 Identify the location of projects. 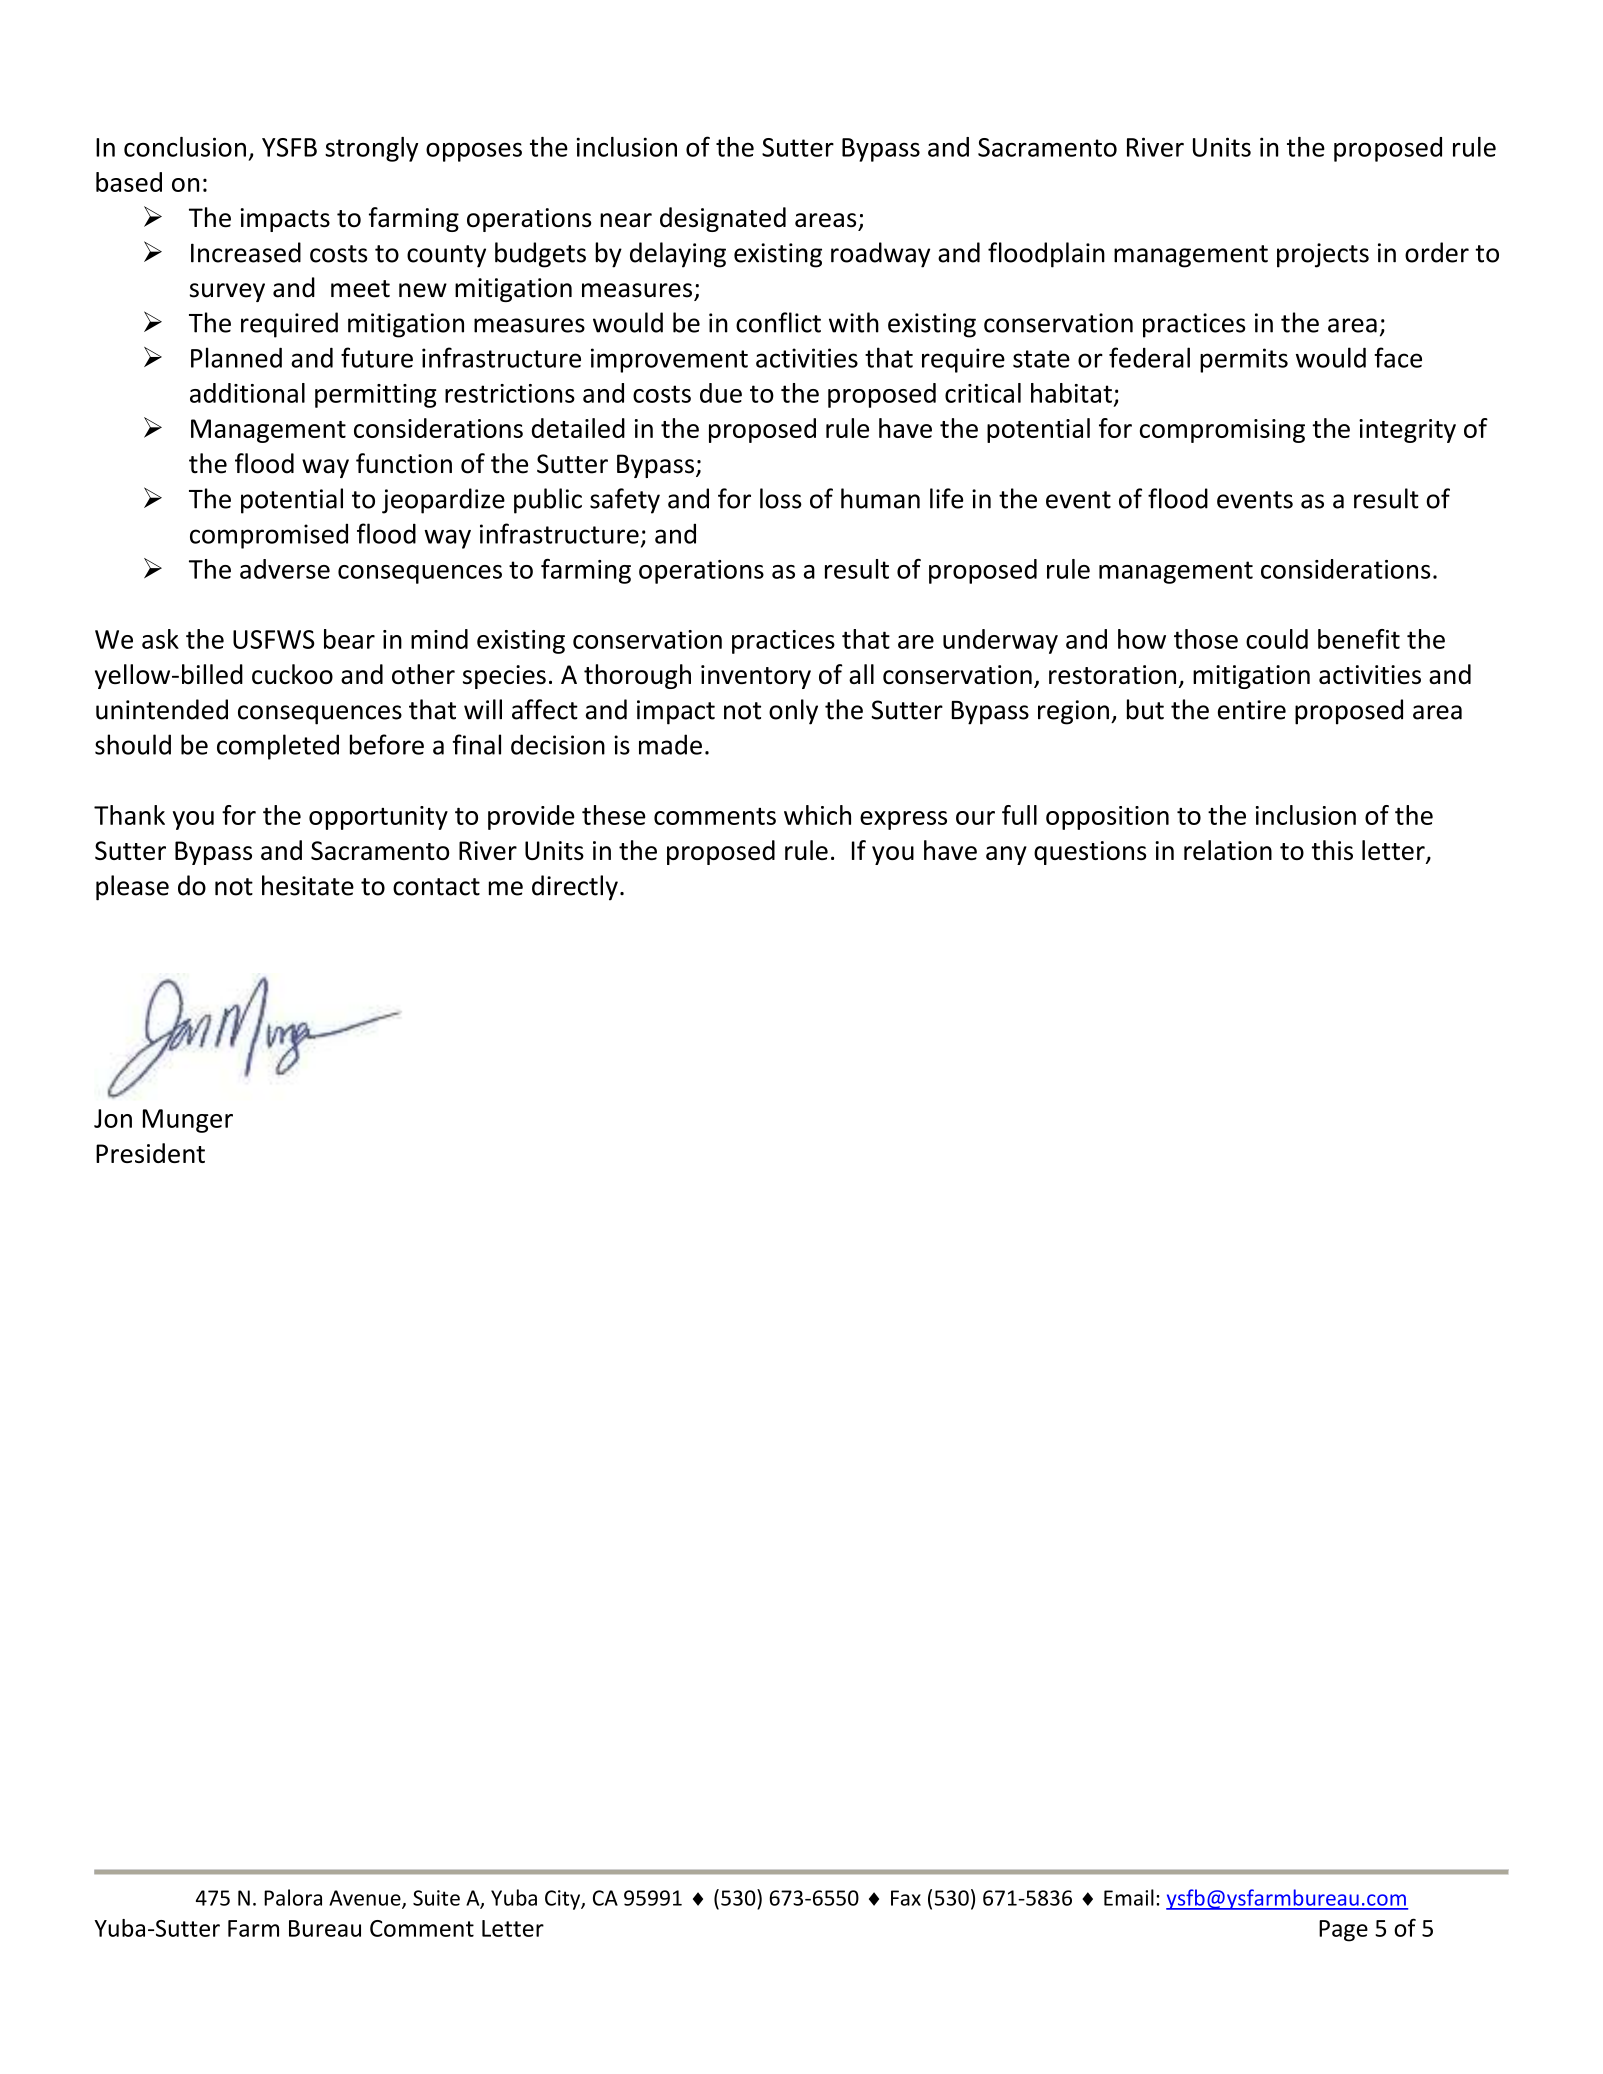
(1323, 255).
